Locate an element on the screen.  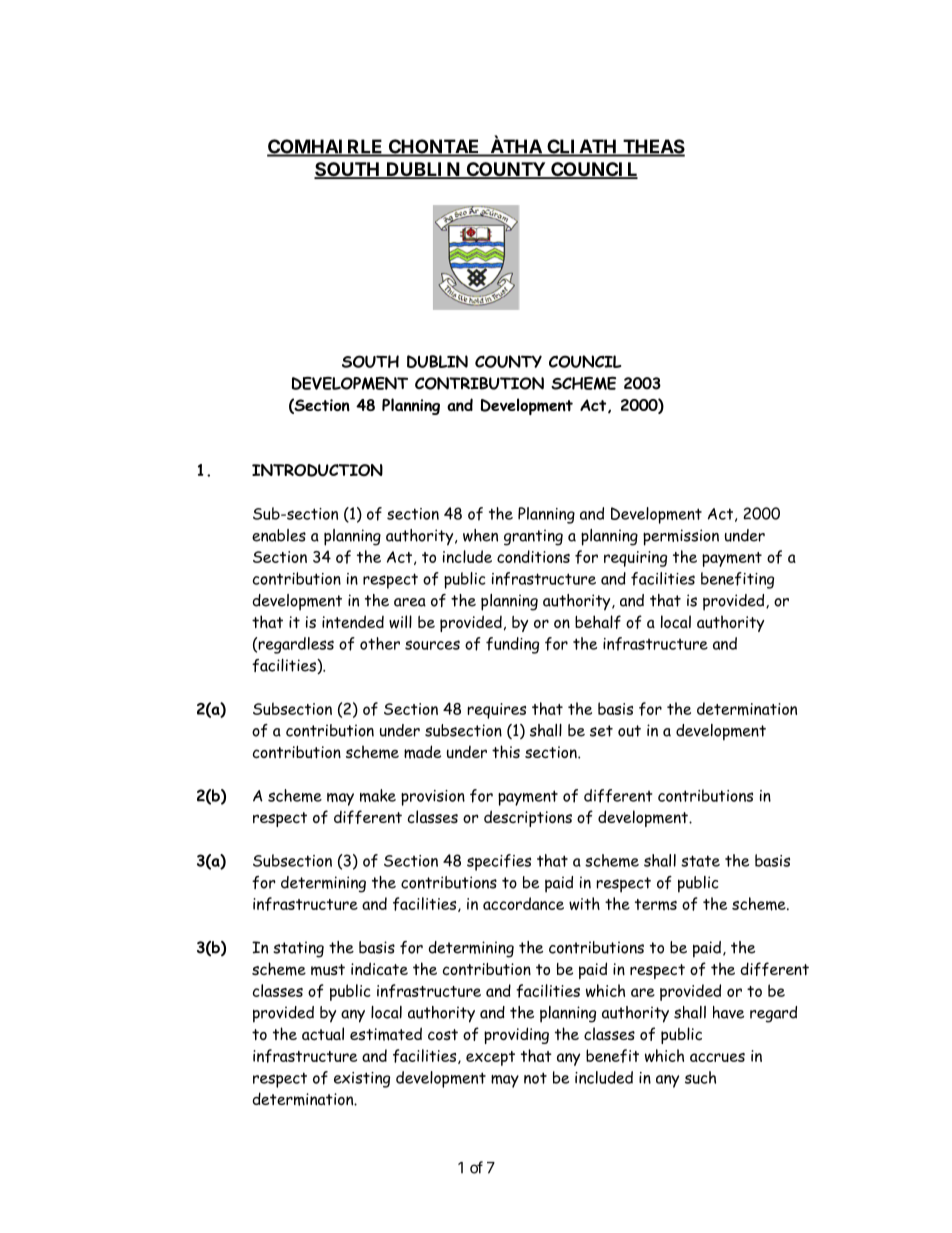
requires is located at coordinates (497, 711).
